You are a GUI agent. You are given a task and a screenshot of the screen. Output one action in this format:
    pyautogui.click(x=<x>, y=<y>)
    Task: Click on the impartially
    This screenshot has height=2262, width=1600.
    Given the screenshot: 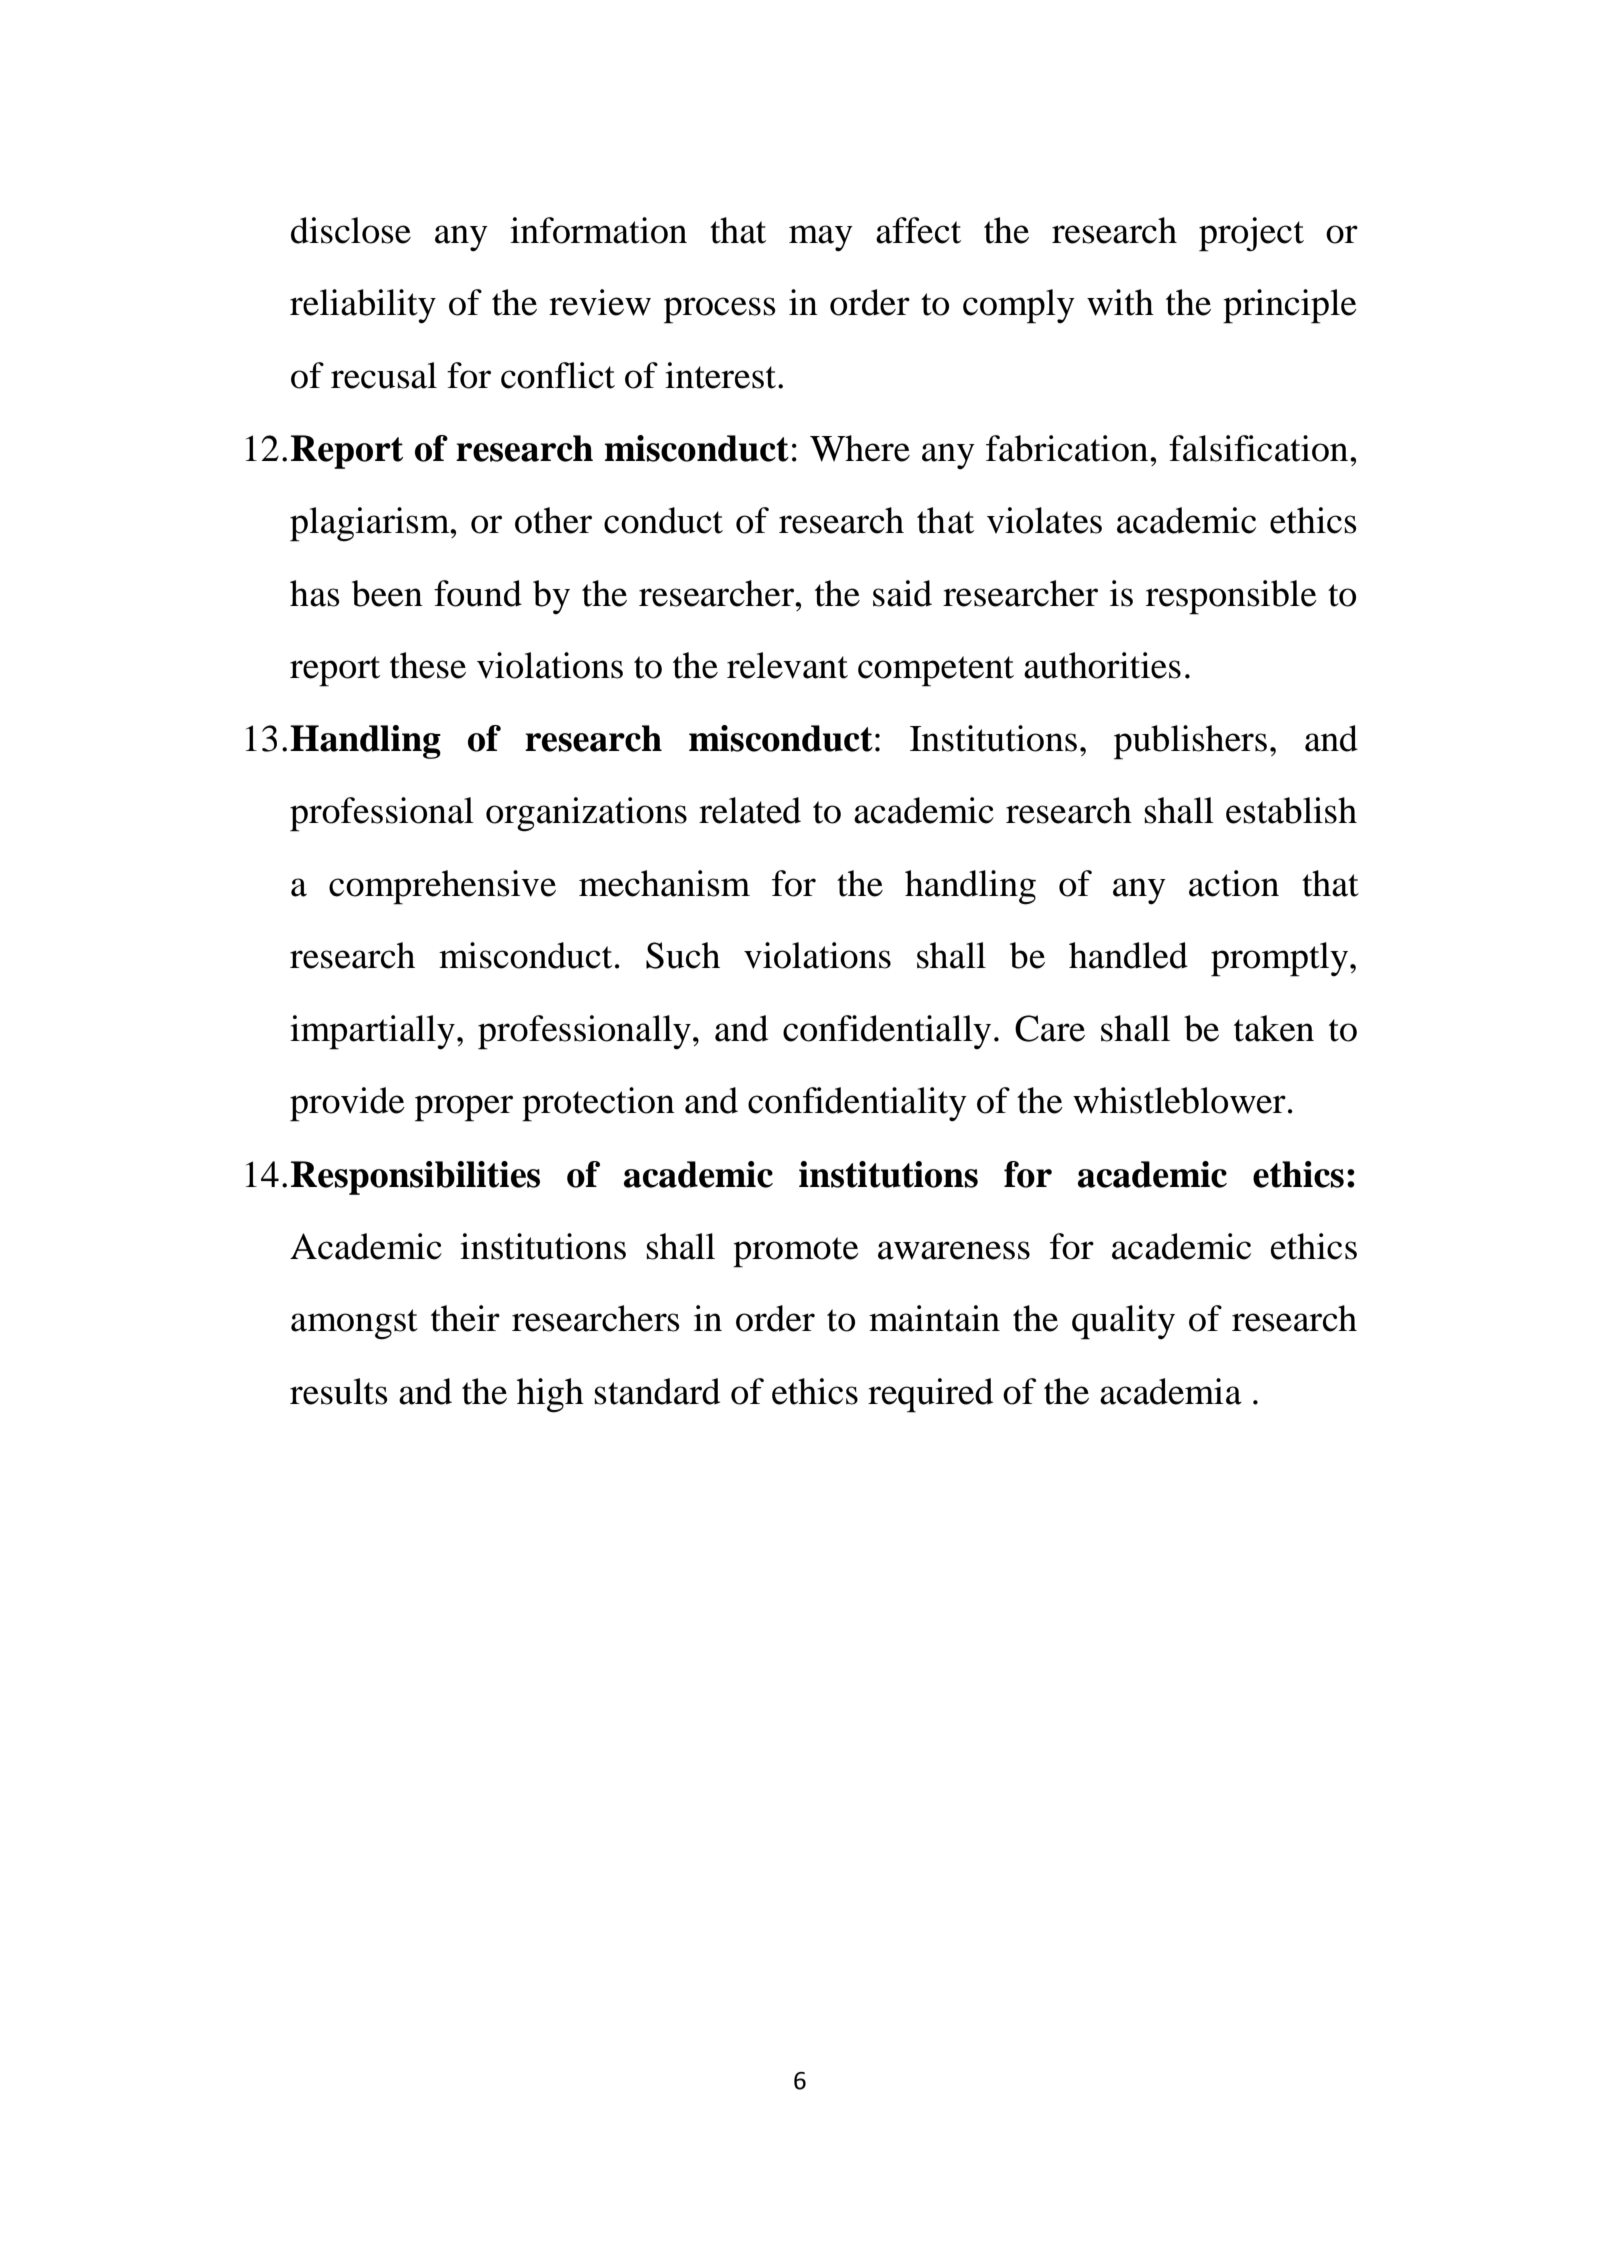 What is the action you would take?
    pyautogui.click(x=372, y=1032)
